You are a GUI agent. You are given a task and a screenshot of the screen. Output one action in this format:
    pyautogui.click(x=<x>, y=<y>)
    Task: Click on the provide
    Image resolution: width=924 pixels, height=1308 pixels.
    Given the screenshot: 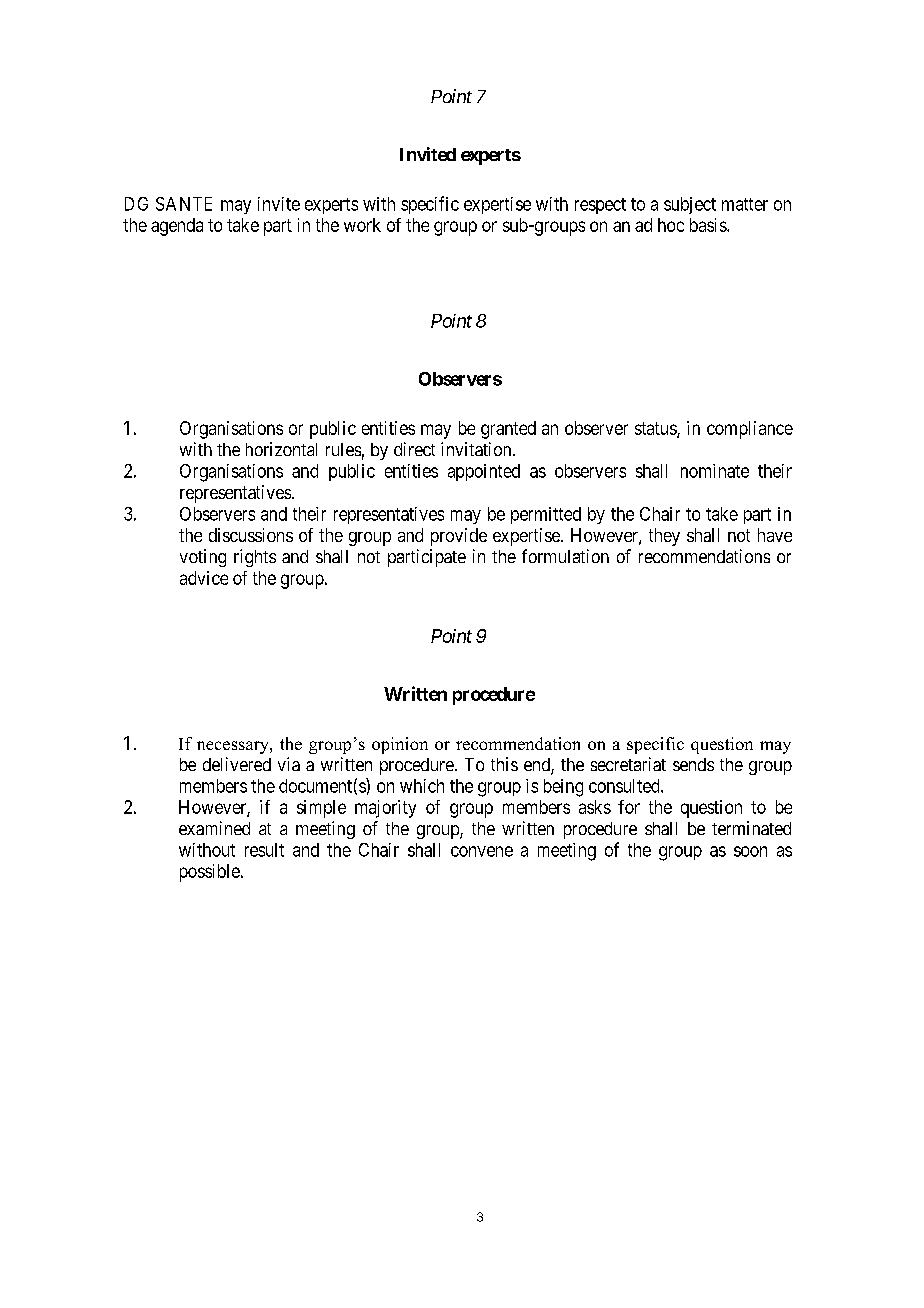 What is the action you would take?
    pyautogui.click(x=459, y=537)
